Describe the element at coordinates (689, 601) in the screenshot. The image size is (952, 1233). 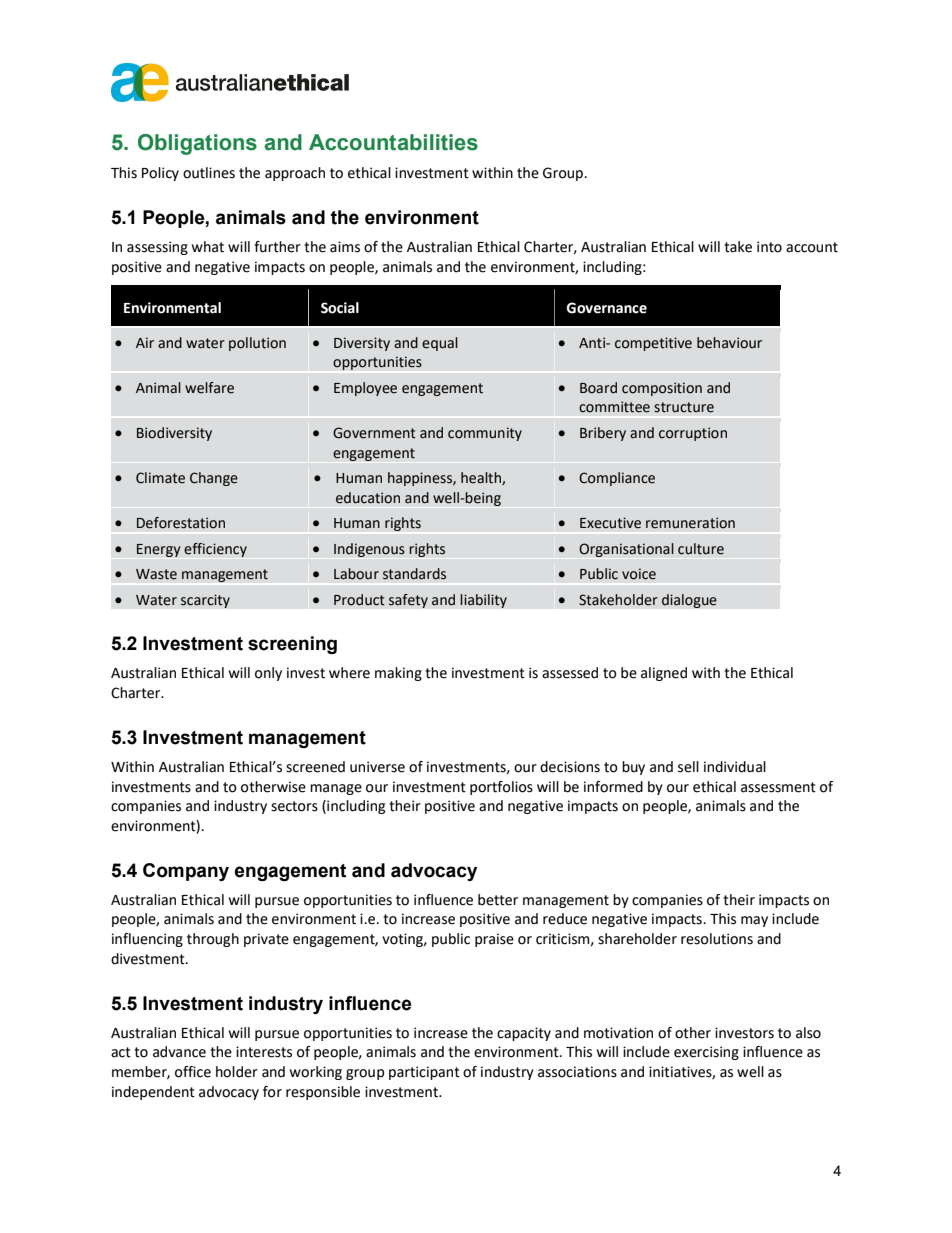
I see `dialogue` at that location.
